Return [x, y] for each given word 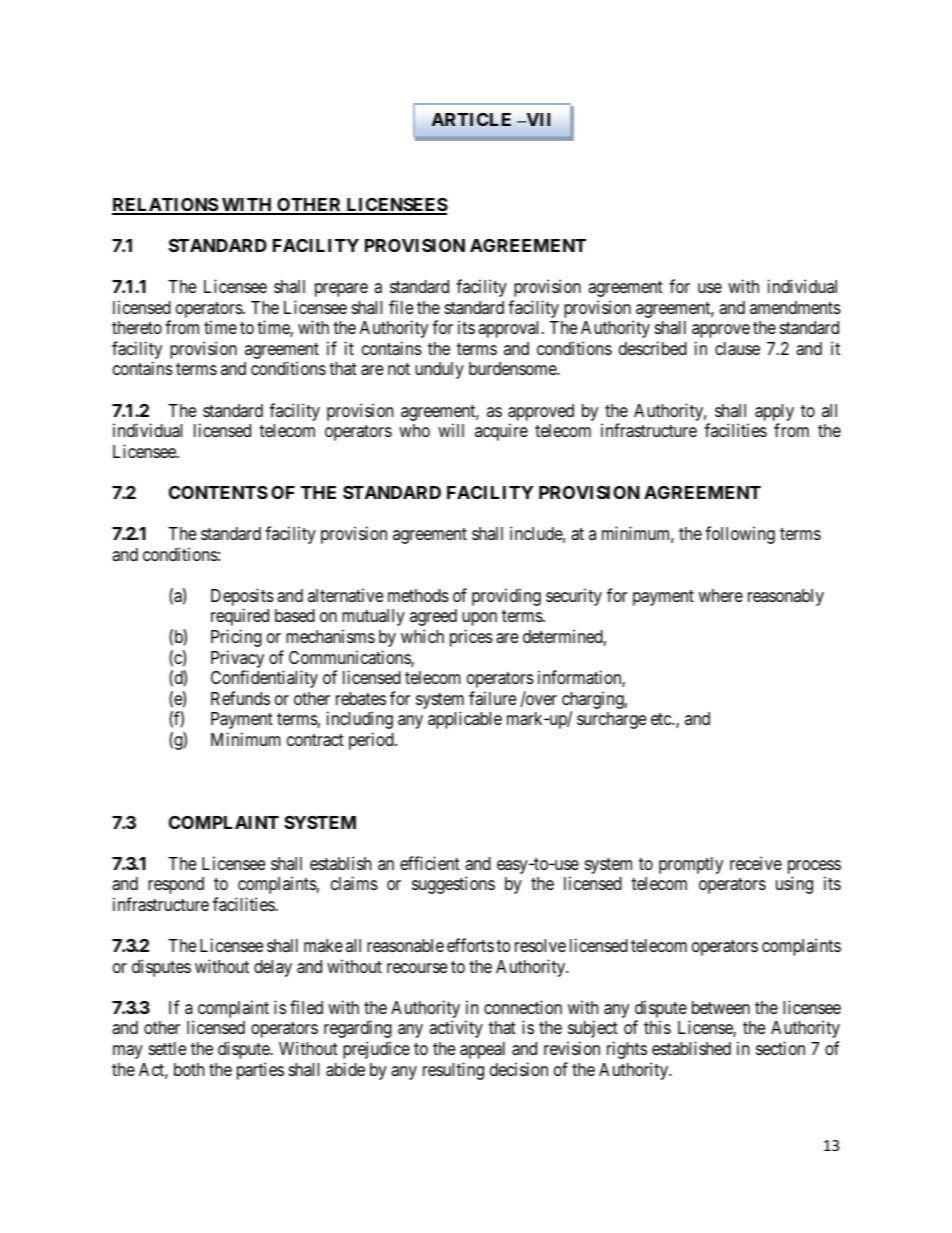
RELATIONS [165, 206]
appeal [482, 1050]
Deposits [242, 598]
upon [479, 619]
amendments [795, 307]
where [721, 595]
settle [167, 1048]
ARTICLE [471, 119]
